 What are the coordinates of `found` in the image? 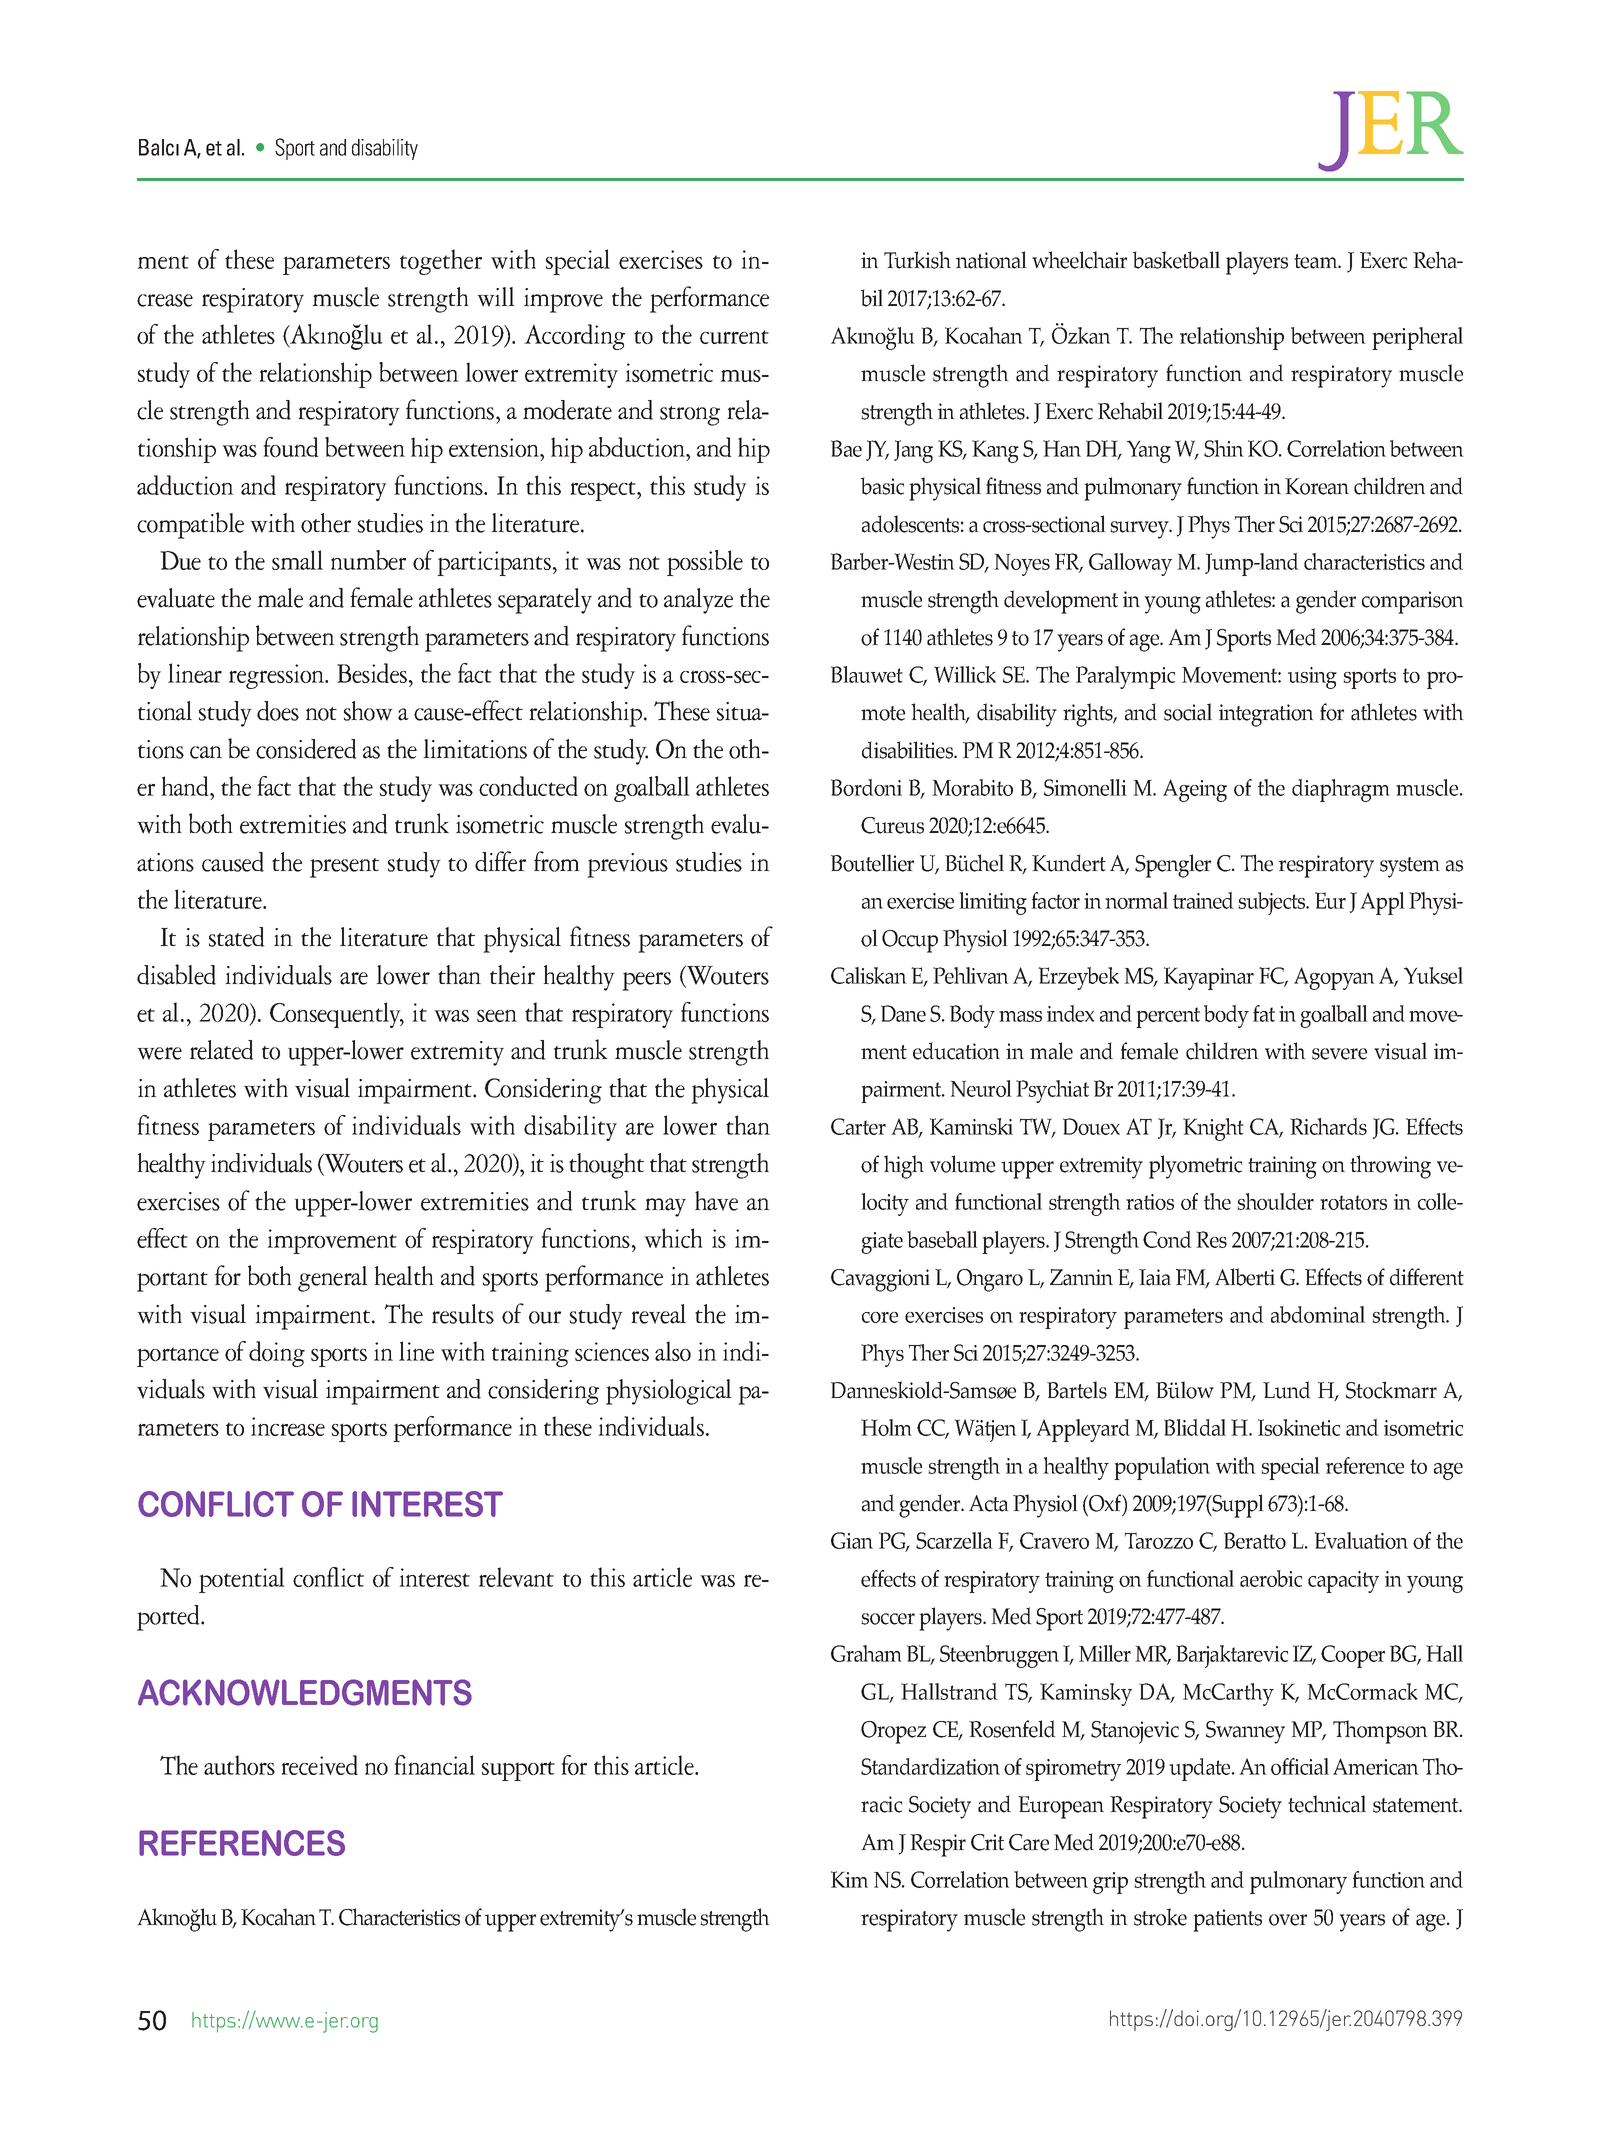 It's located at (291, 447).
